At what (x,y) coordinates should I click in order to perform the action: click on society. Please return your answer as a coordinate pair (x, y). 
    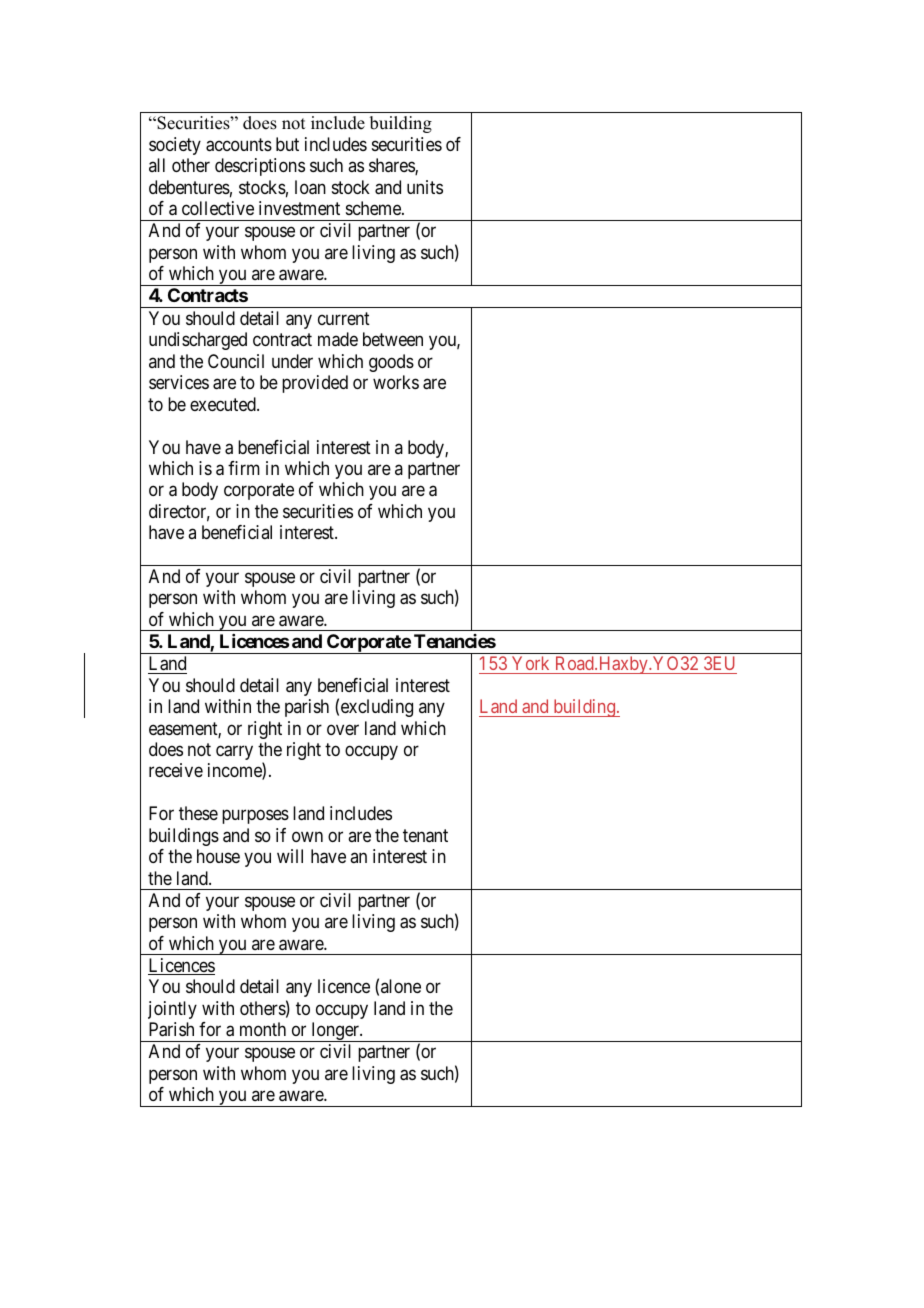
    Looking at the image, I should click on (175, 146).
